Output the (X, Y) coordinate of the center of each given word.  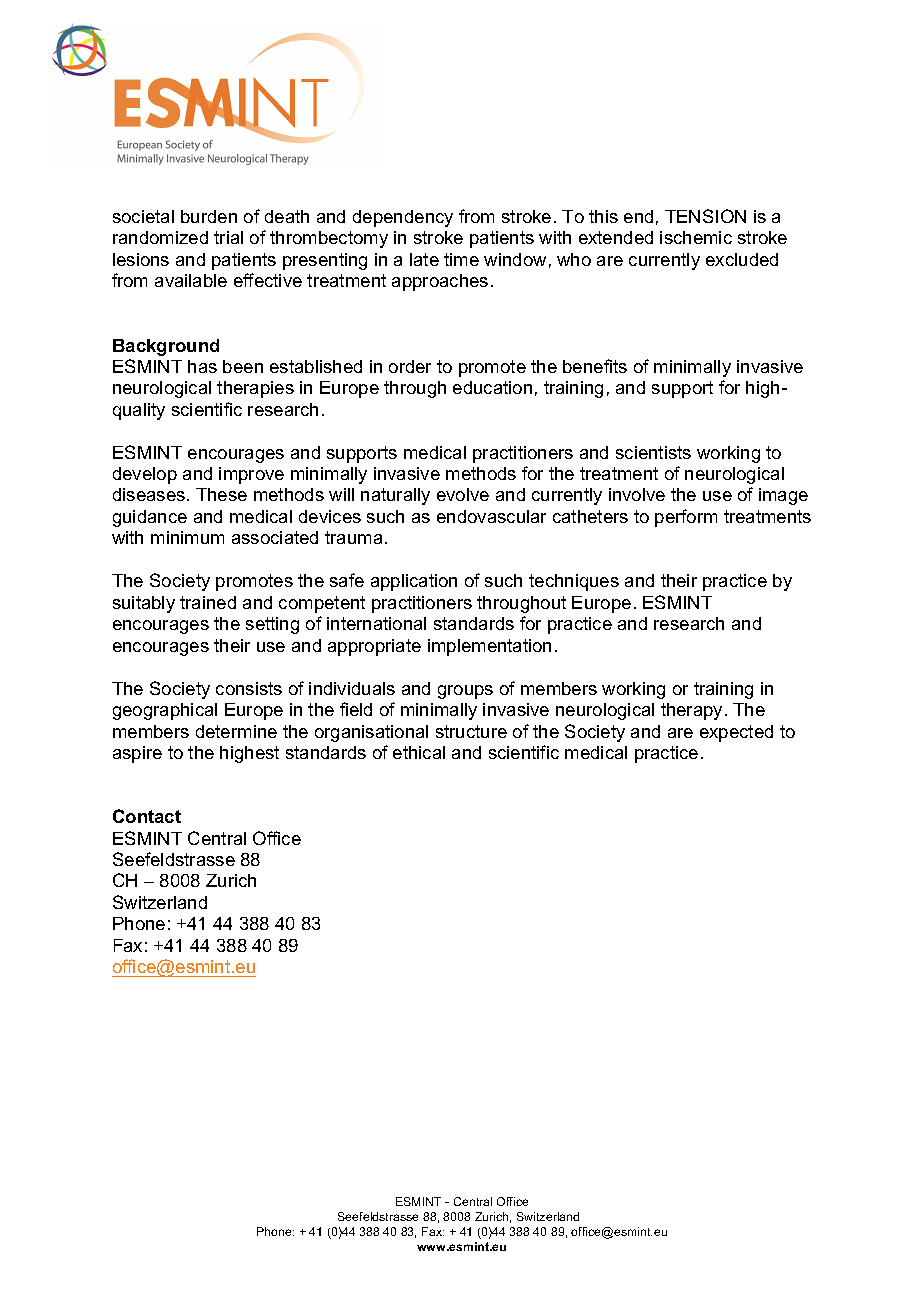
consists (249, 688)
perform (686, 518)
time (461, 259)
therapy (691, 711)
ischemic (696, 237)
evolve (463, 494)
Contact (147, 816)
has (202, 366)
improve (251, 475)
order (410, 366)
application (414, 582)
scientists (653, 452)
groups (465, 692)
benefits (595, 366)
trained (208, 602)
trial (228, 237)
